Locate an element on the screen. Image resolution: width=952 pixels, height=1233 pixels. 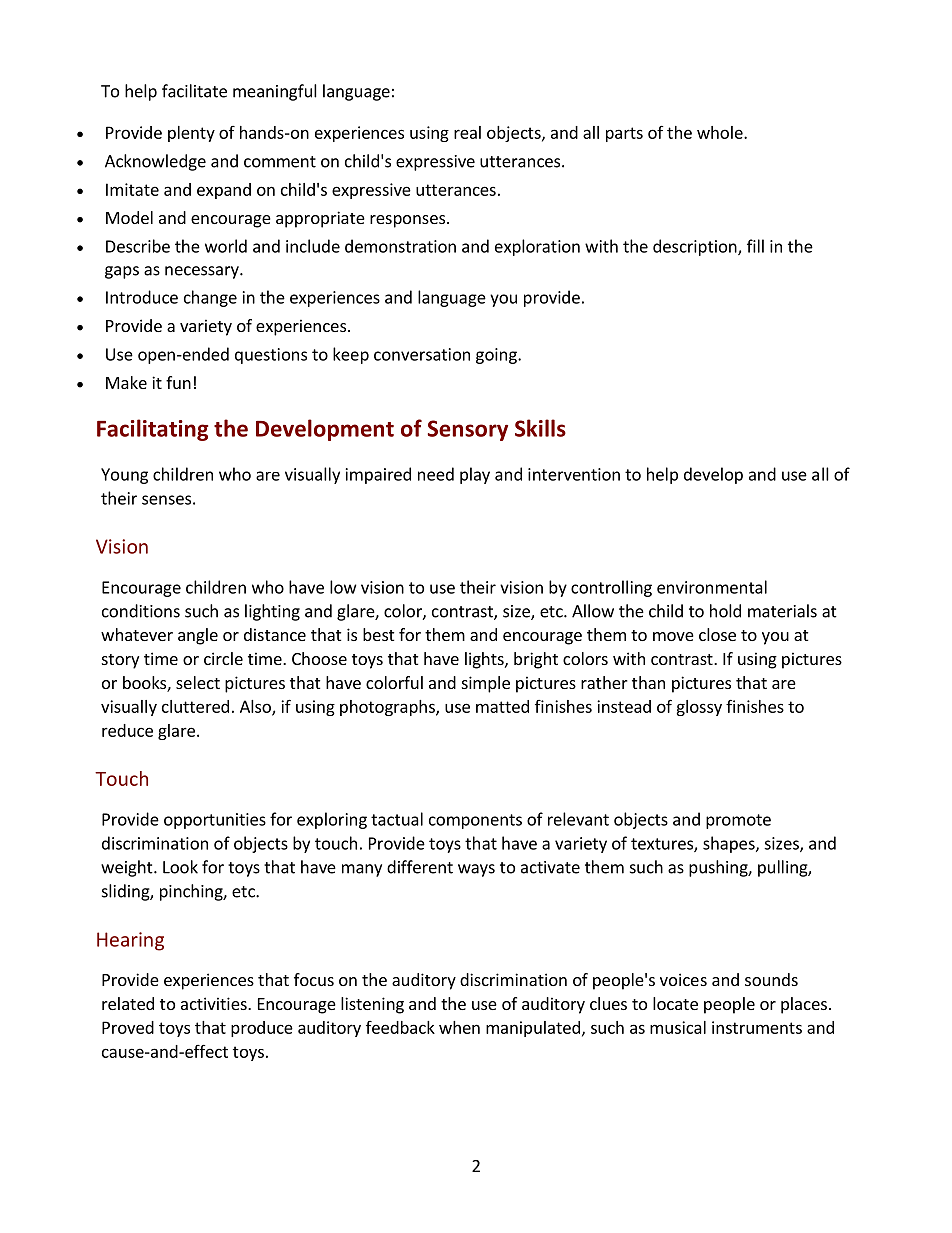
whole is located at coordinates (721, 132).
